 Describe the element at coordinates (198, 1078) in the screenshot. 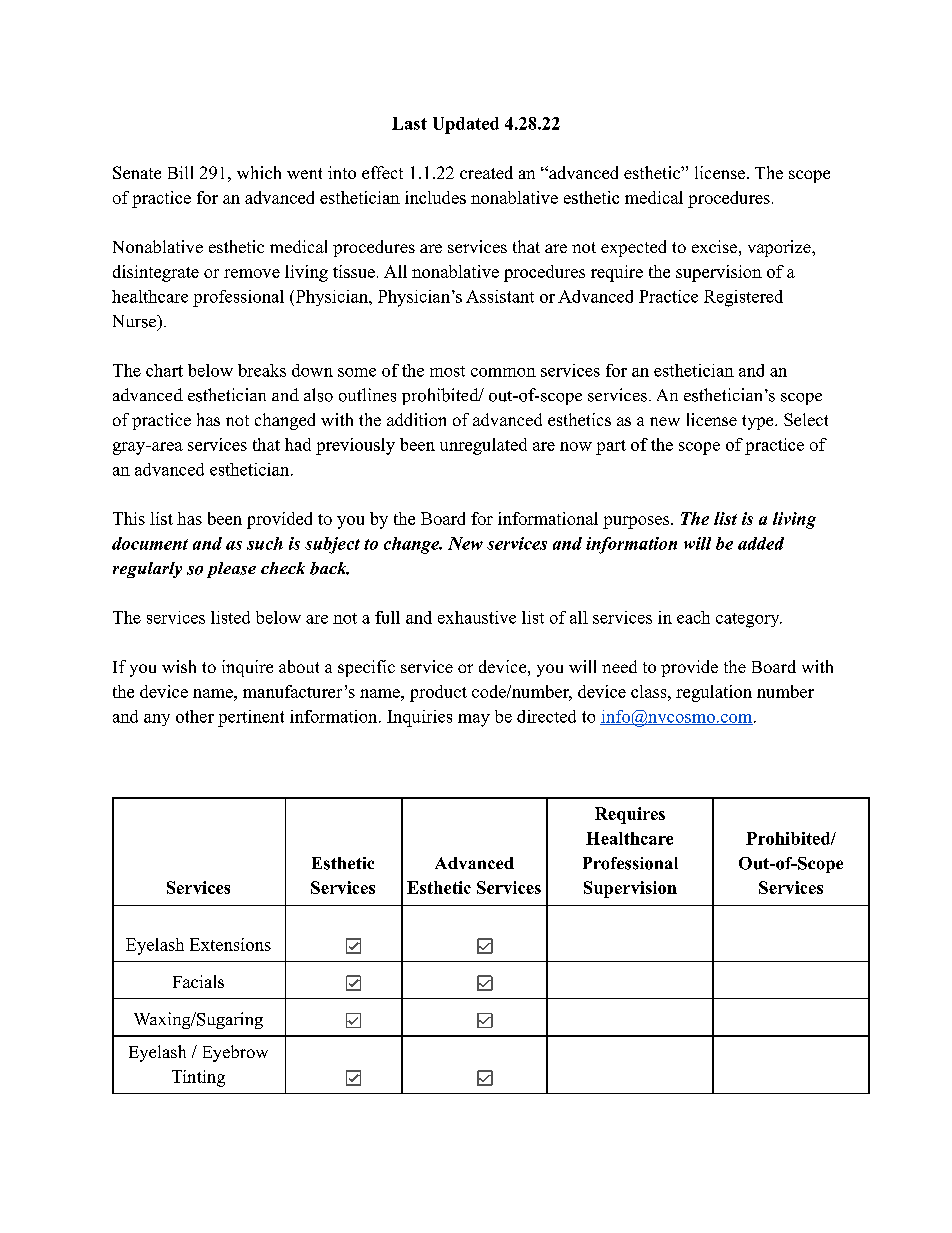

I see `Tinting` at that location.
